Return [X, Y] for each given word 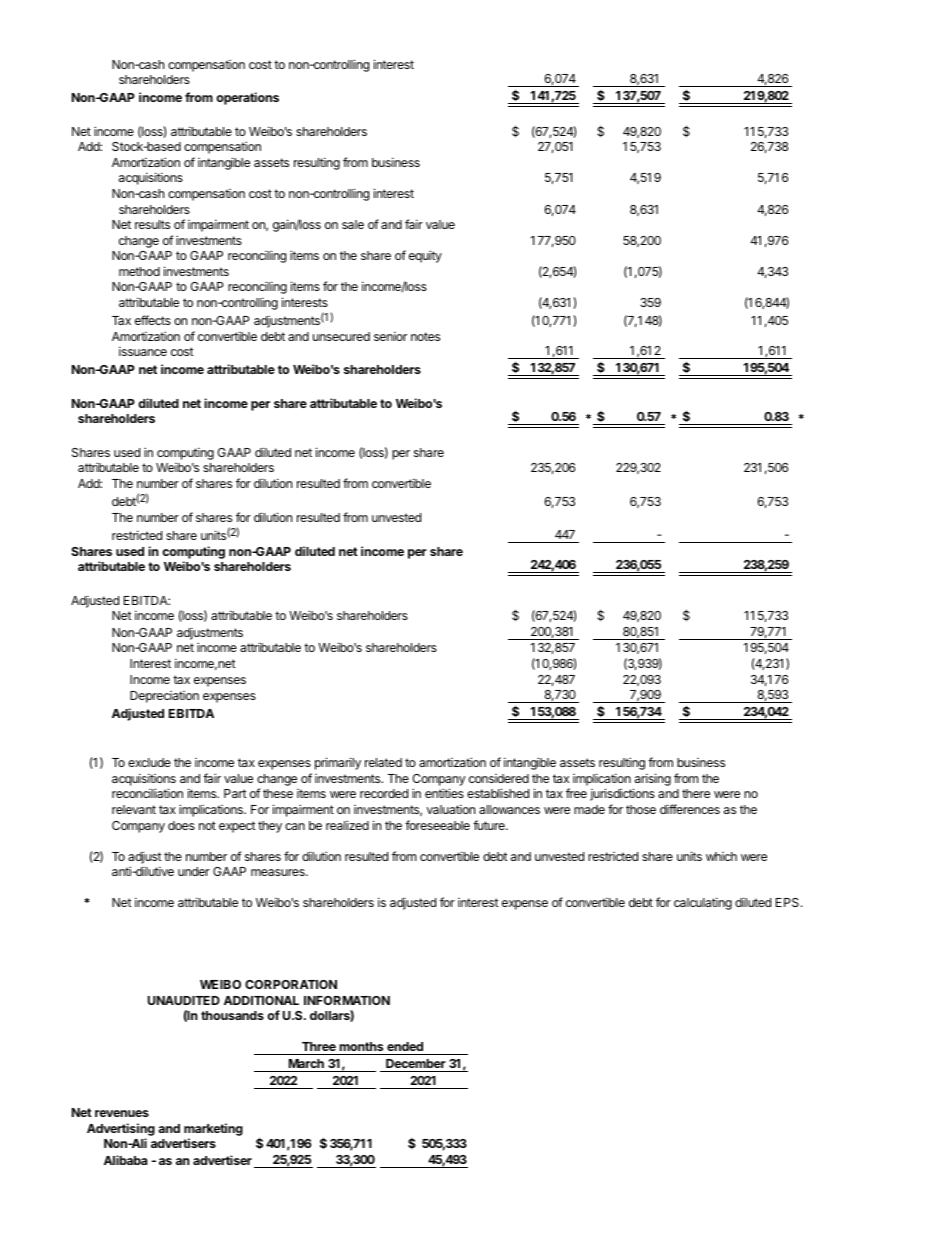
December [416, 1063]
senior [390, 336]
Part [235, 793]
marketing [213, 1129]
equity [425, 256]
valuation [450, 809]
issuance [143, 351]
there [696, 793]
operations [247, 98]
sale [353, 224]
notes [425, 336]
